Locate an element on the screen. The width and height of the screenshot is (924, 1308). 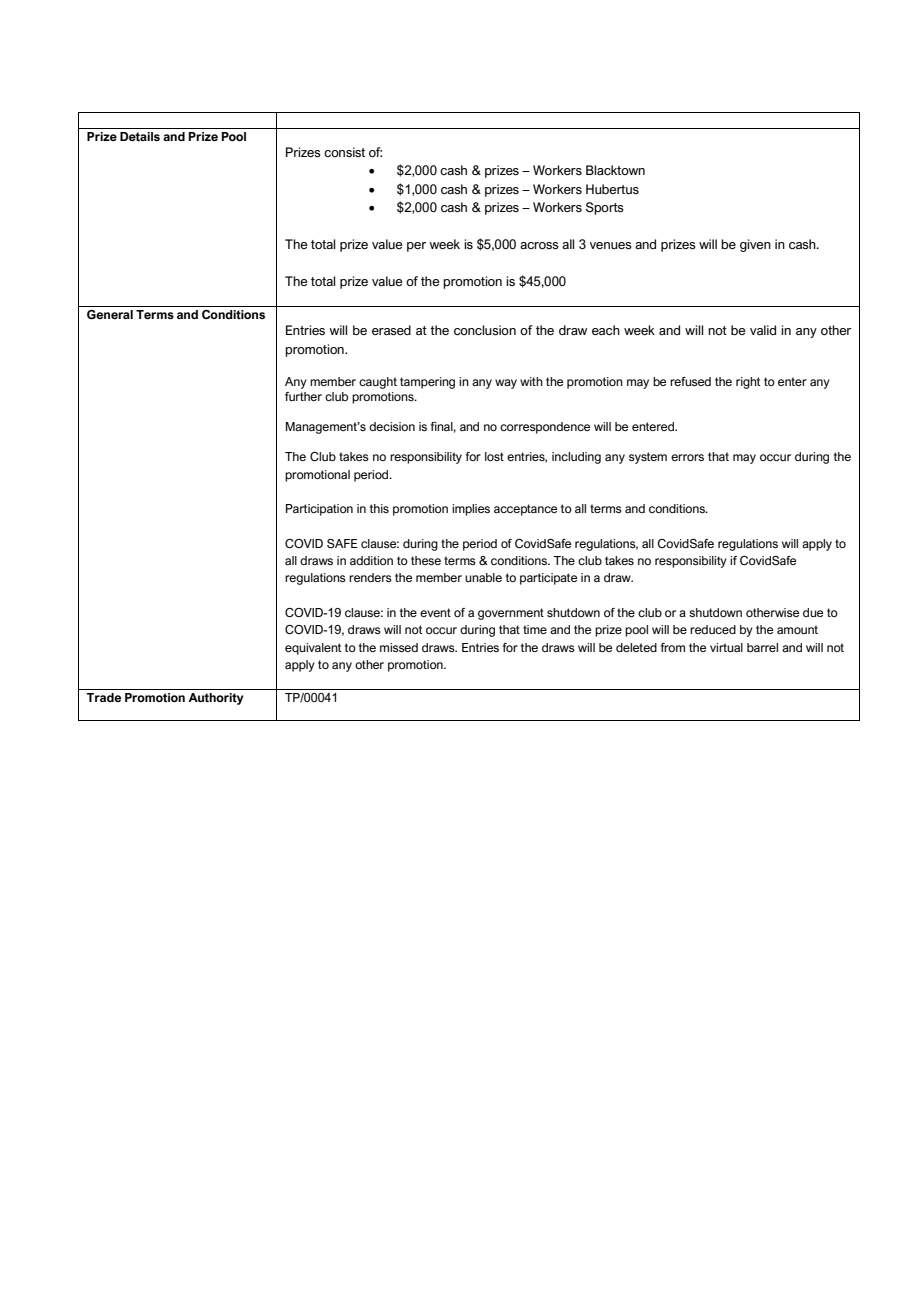
consist is located at coordinates (344, 152).
